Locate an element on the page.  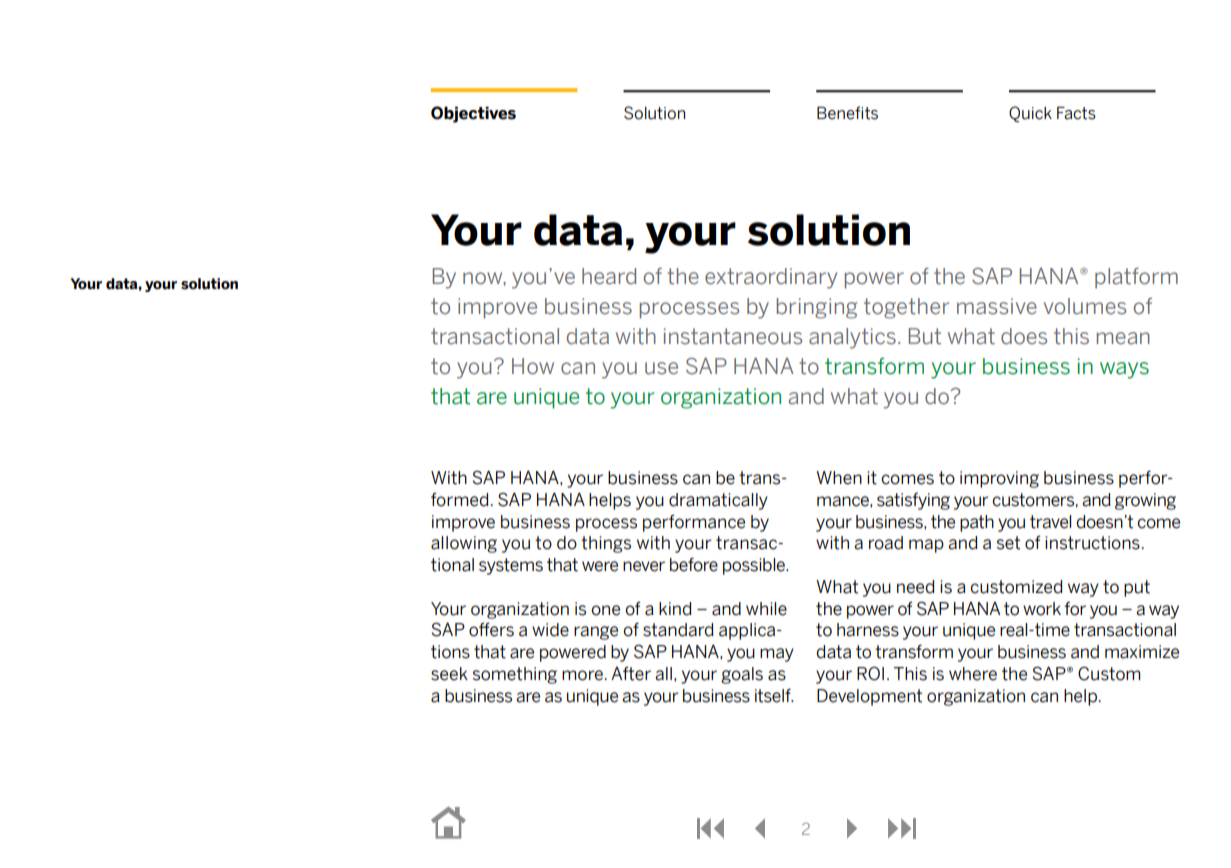
bringing is located at coordinates (817, 308).
